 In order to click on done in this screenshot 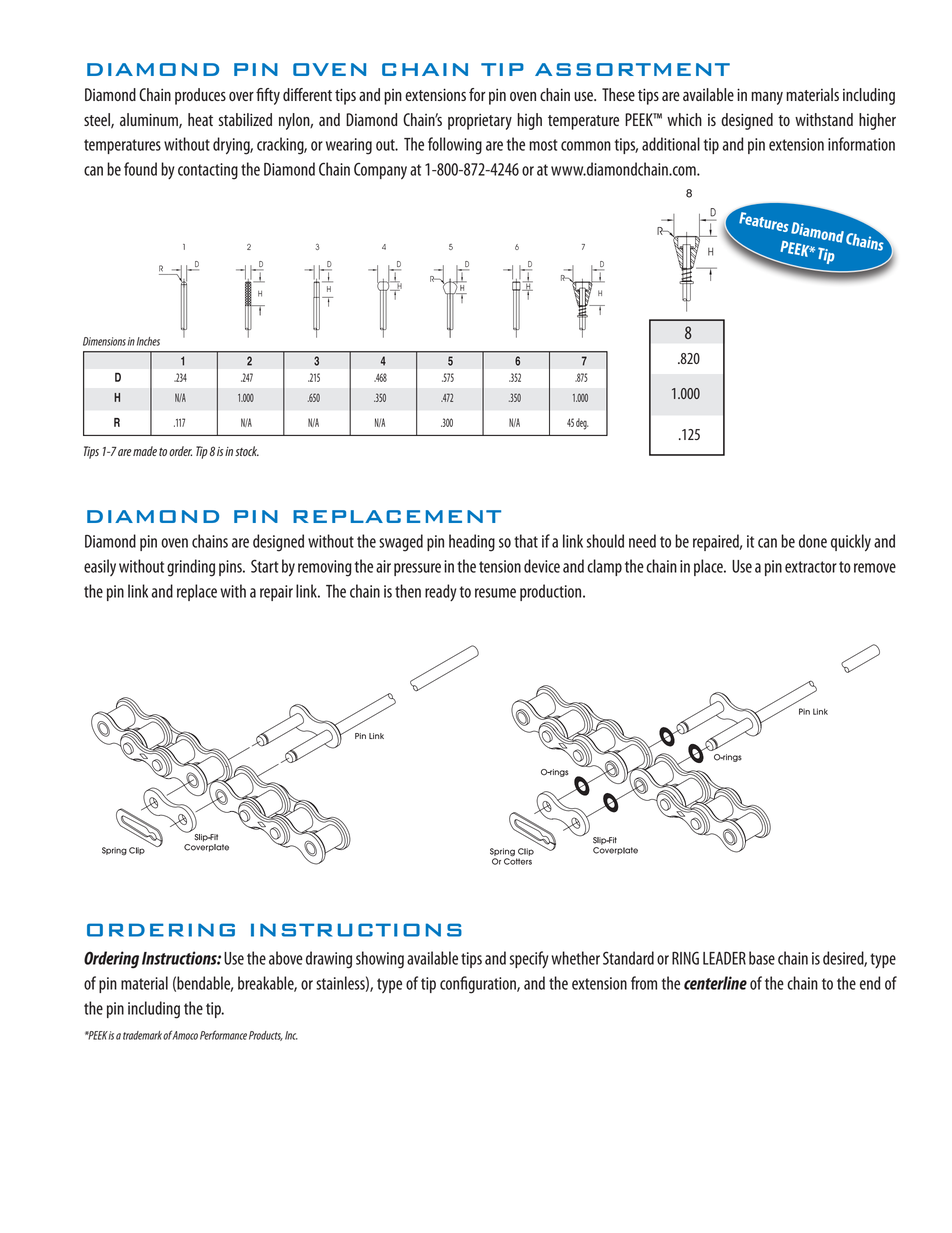, I will do `click(813, 541)`.
